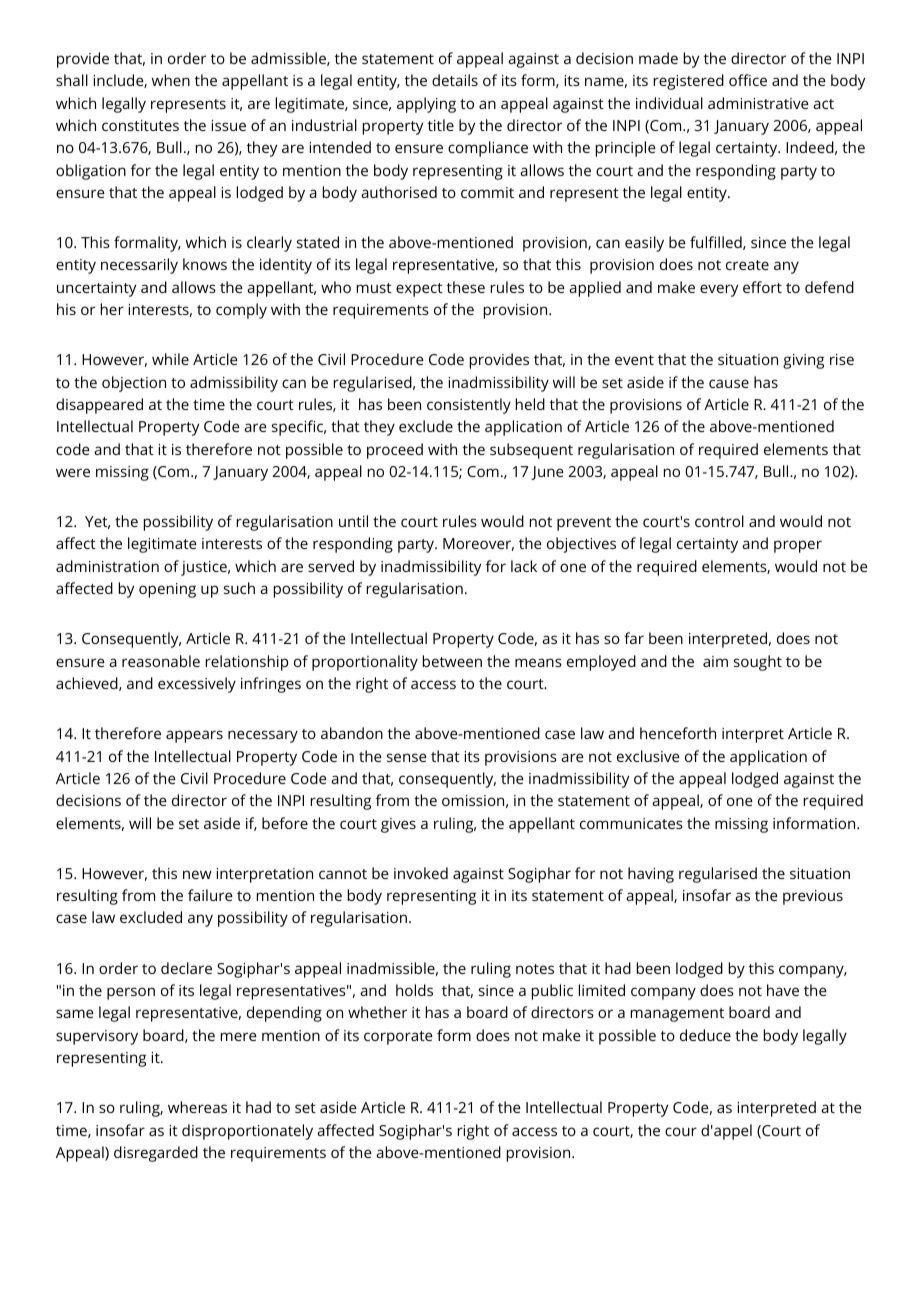  What do you see at coordinates (729, 383) in the image?
I see `cause` at bounding box center [729, 383].
